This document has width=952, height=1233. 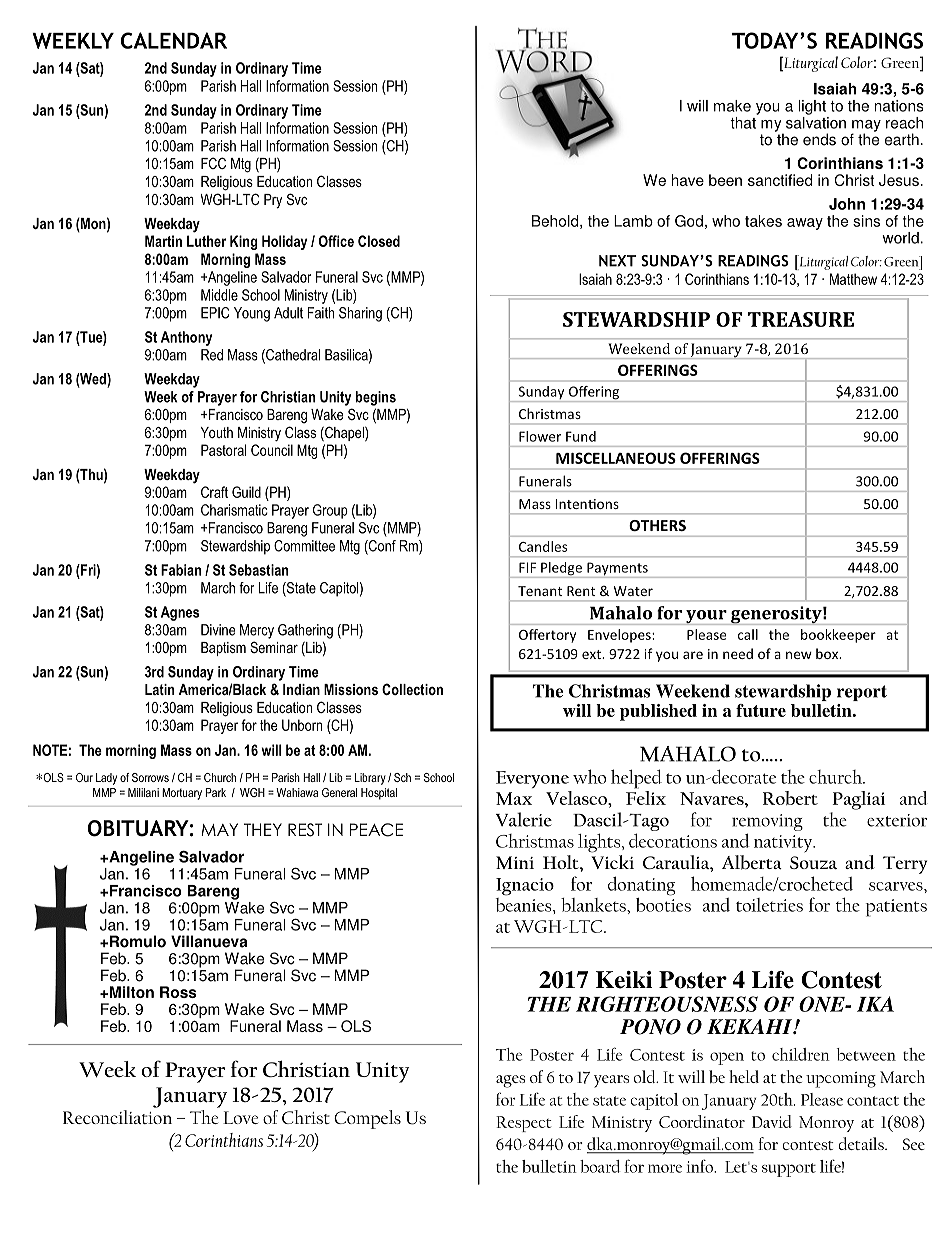 What do you see at coordinates (540, 591) in the document?
I see `Tenant` at bounding box center [540, 591].
